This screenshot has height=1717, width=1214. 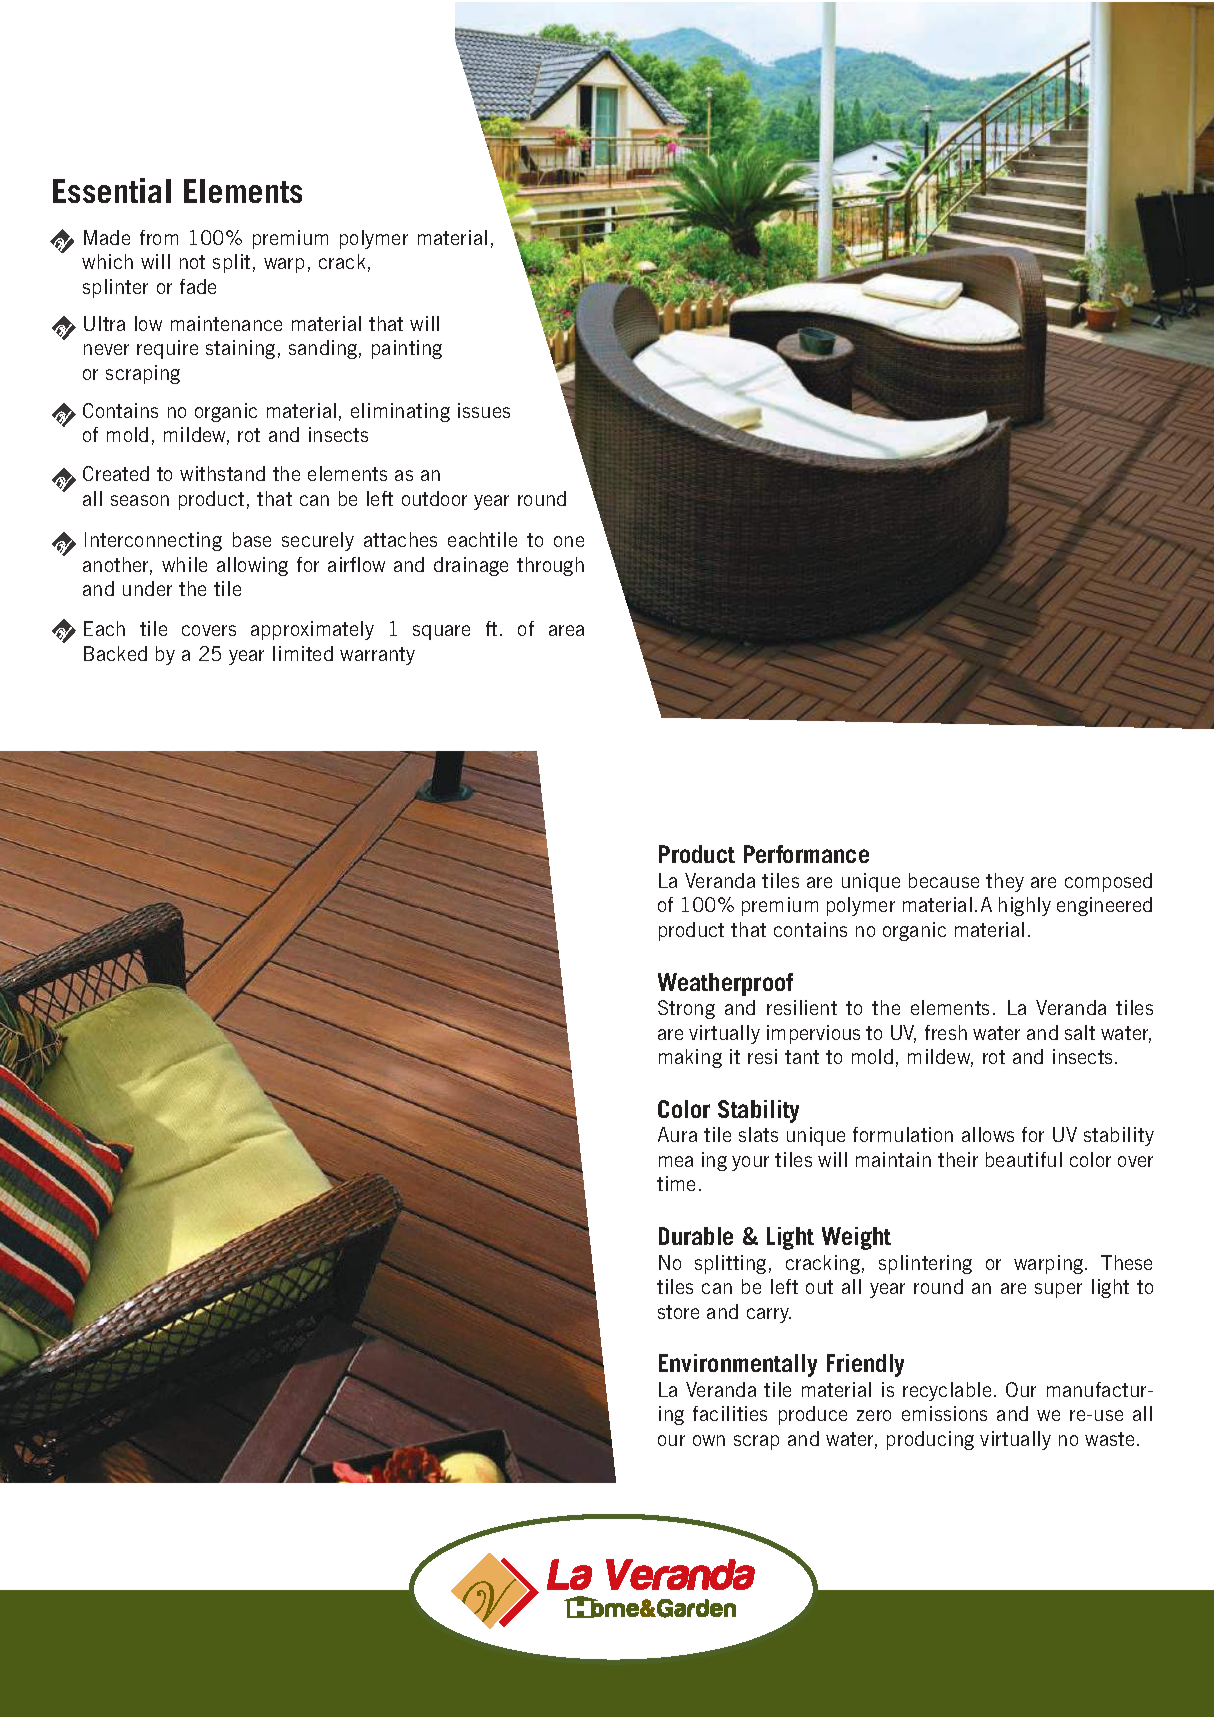 What do you see at coordinates (946, 1032) in the screenshot?
I see `fresh` at bounding box center [946, 1032].
